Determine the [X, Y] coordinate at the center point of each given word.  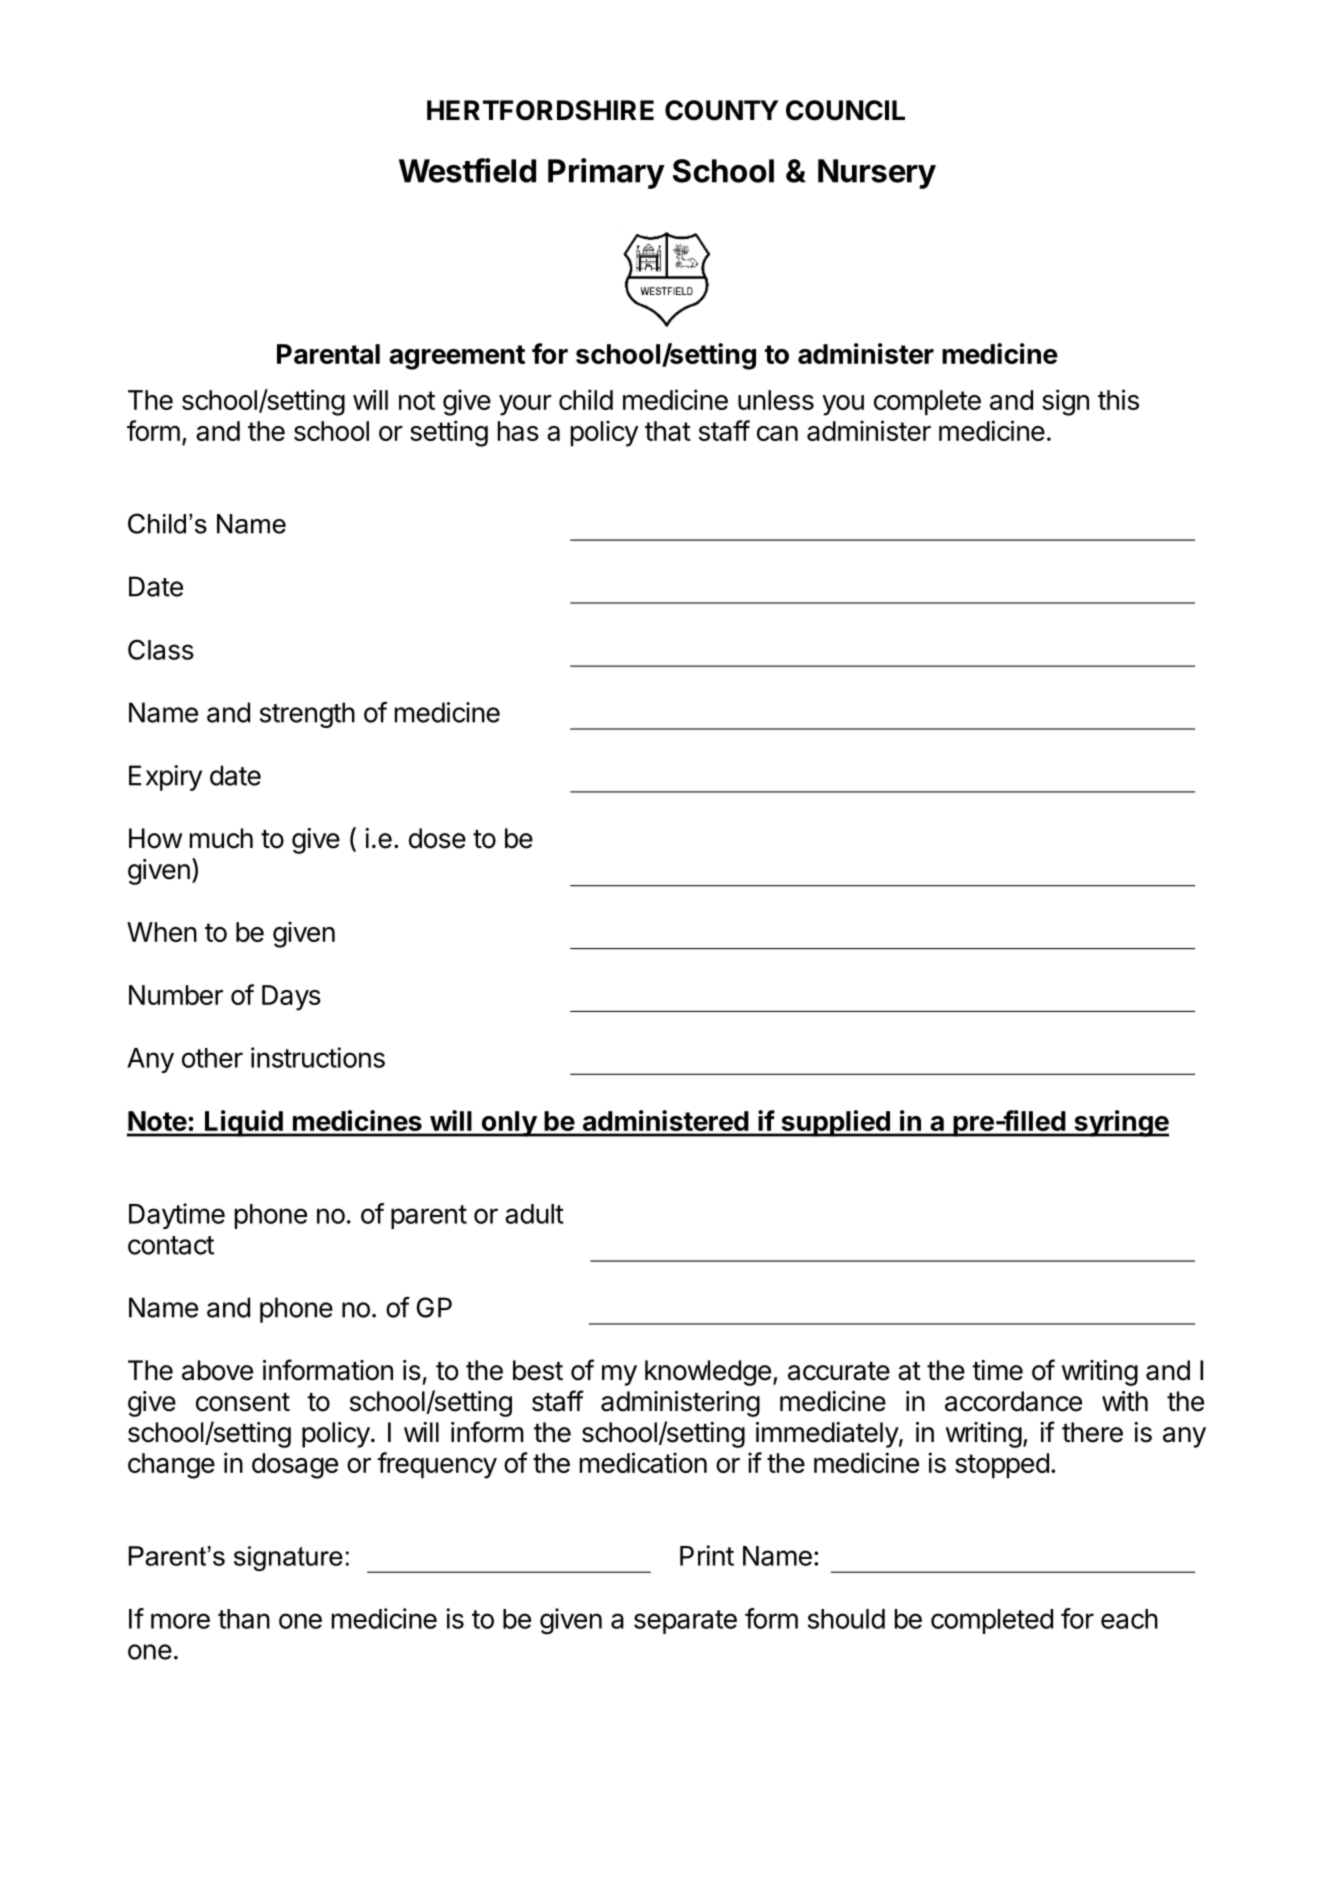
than [244, 1619]
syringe [1120, 1123]
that [668, 431]
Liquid [244, 1123]
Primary [606, 173]
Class [161, 649]
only [508, 1124]
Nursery [877, 174]
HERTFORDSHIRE [540, 110]
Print [707, 1555]
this [1118, 399]
